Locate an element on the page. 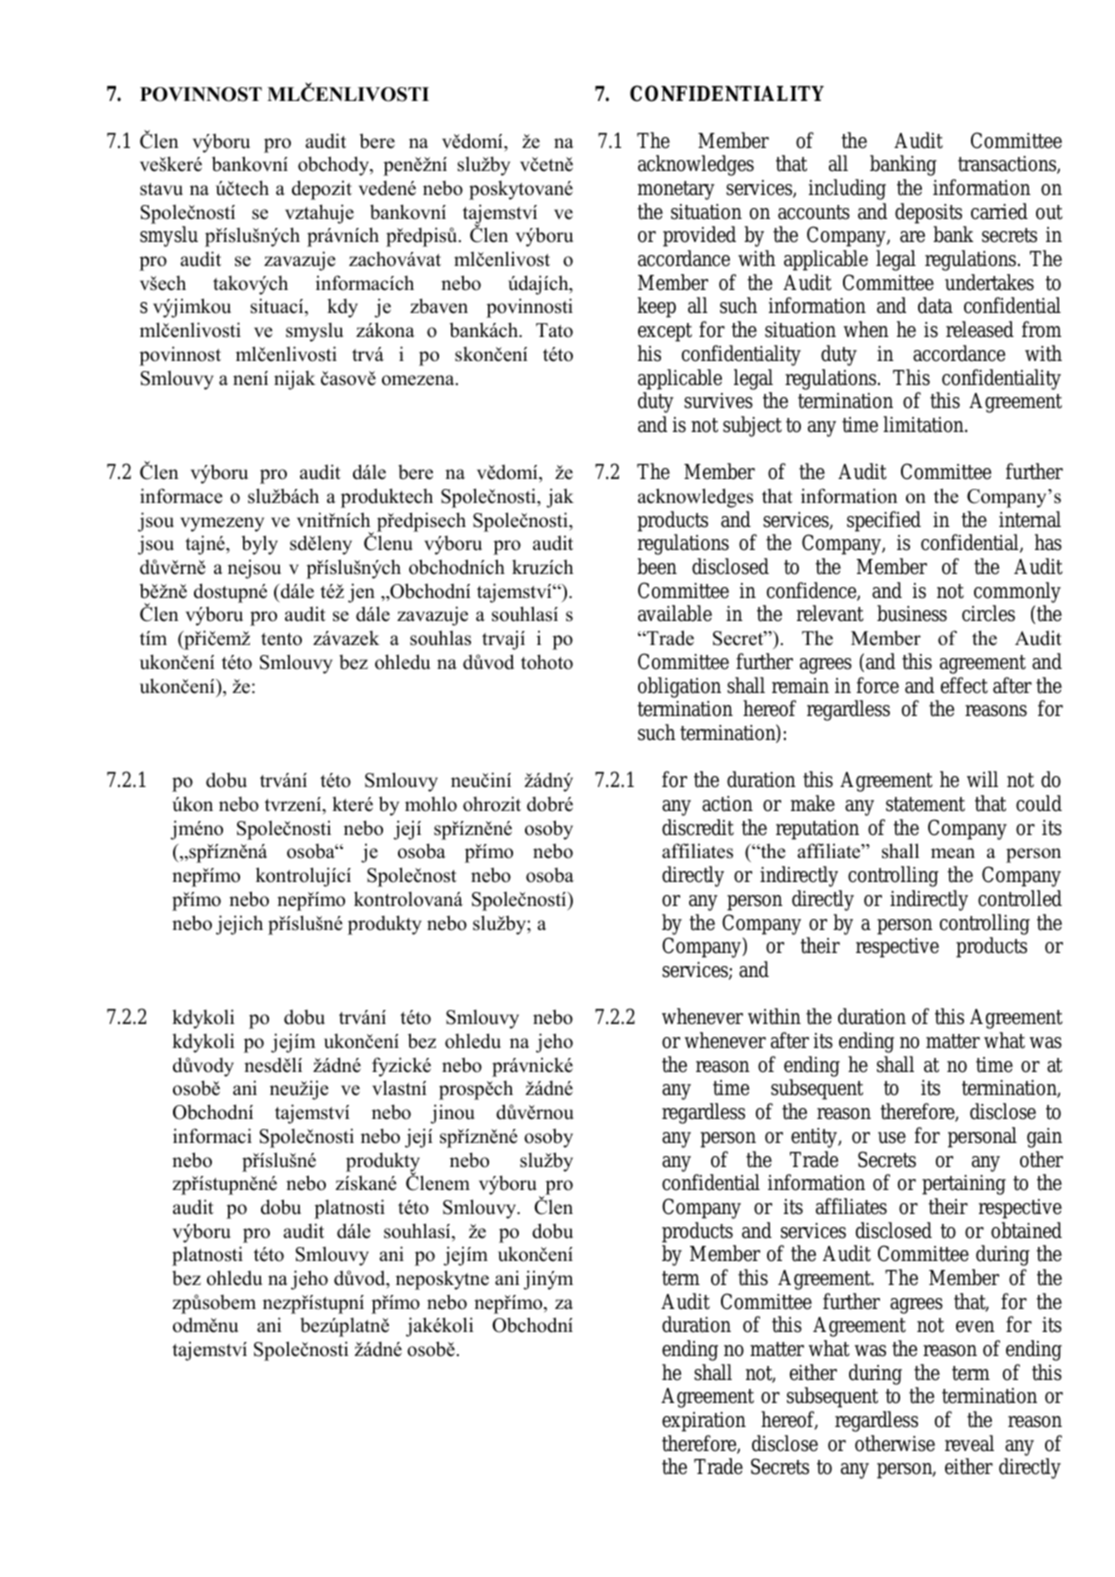 This document has height=1577, width=1115. keep is located at coordinates (657, 307).
